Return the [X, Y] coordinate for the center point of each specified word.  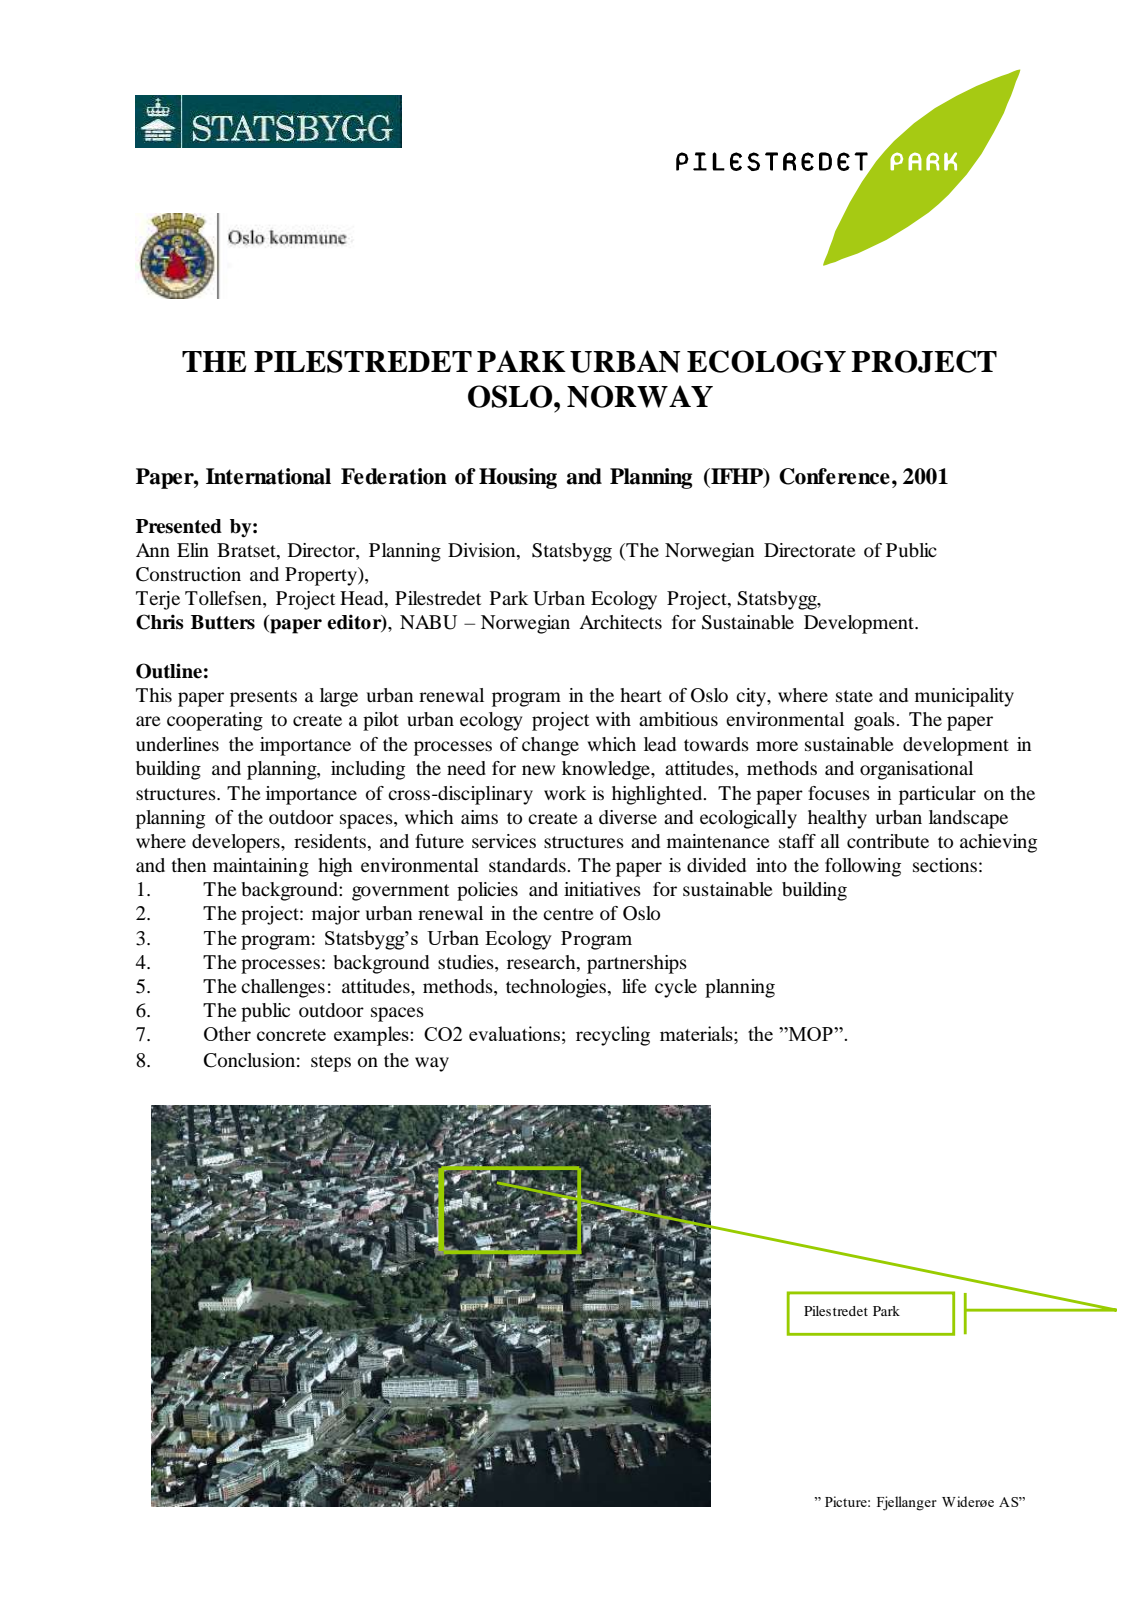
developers [237, 843]
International [268, 476]
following [863, 867]
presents [263, 698]
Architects [620, 622]
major [336, 915]
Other [227, 1033]
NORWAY [640, 396]
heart [641, 695]
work [565, 793]
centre [568, 914]
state [854, 696]
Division [483, 551]
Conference [834, 476]
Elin [193, 550]
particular [937, 795]
